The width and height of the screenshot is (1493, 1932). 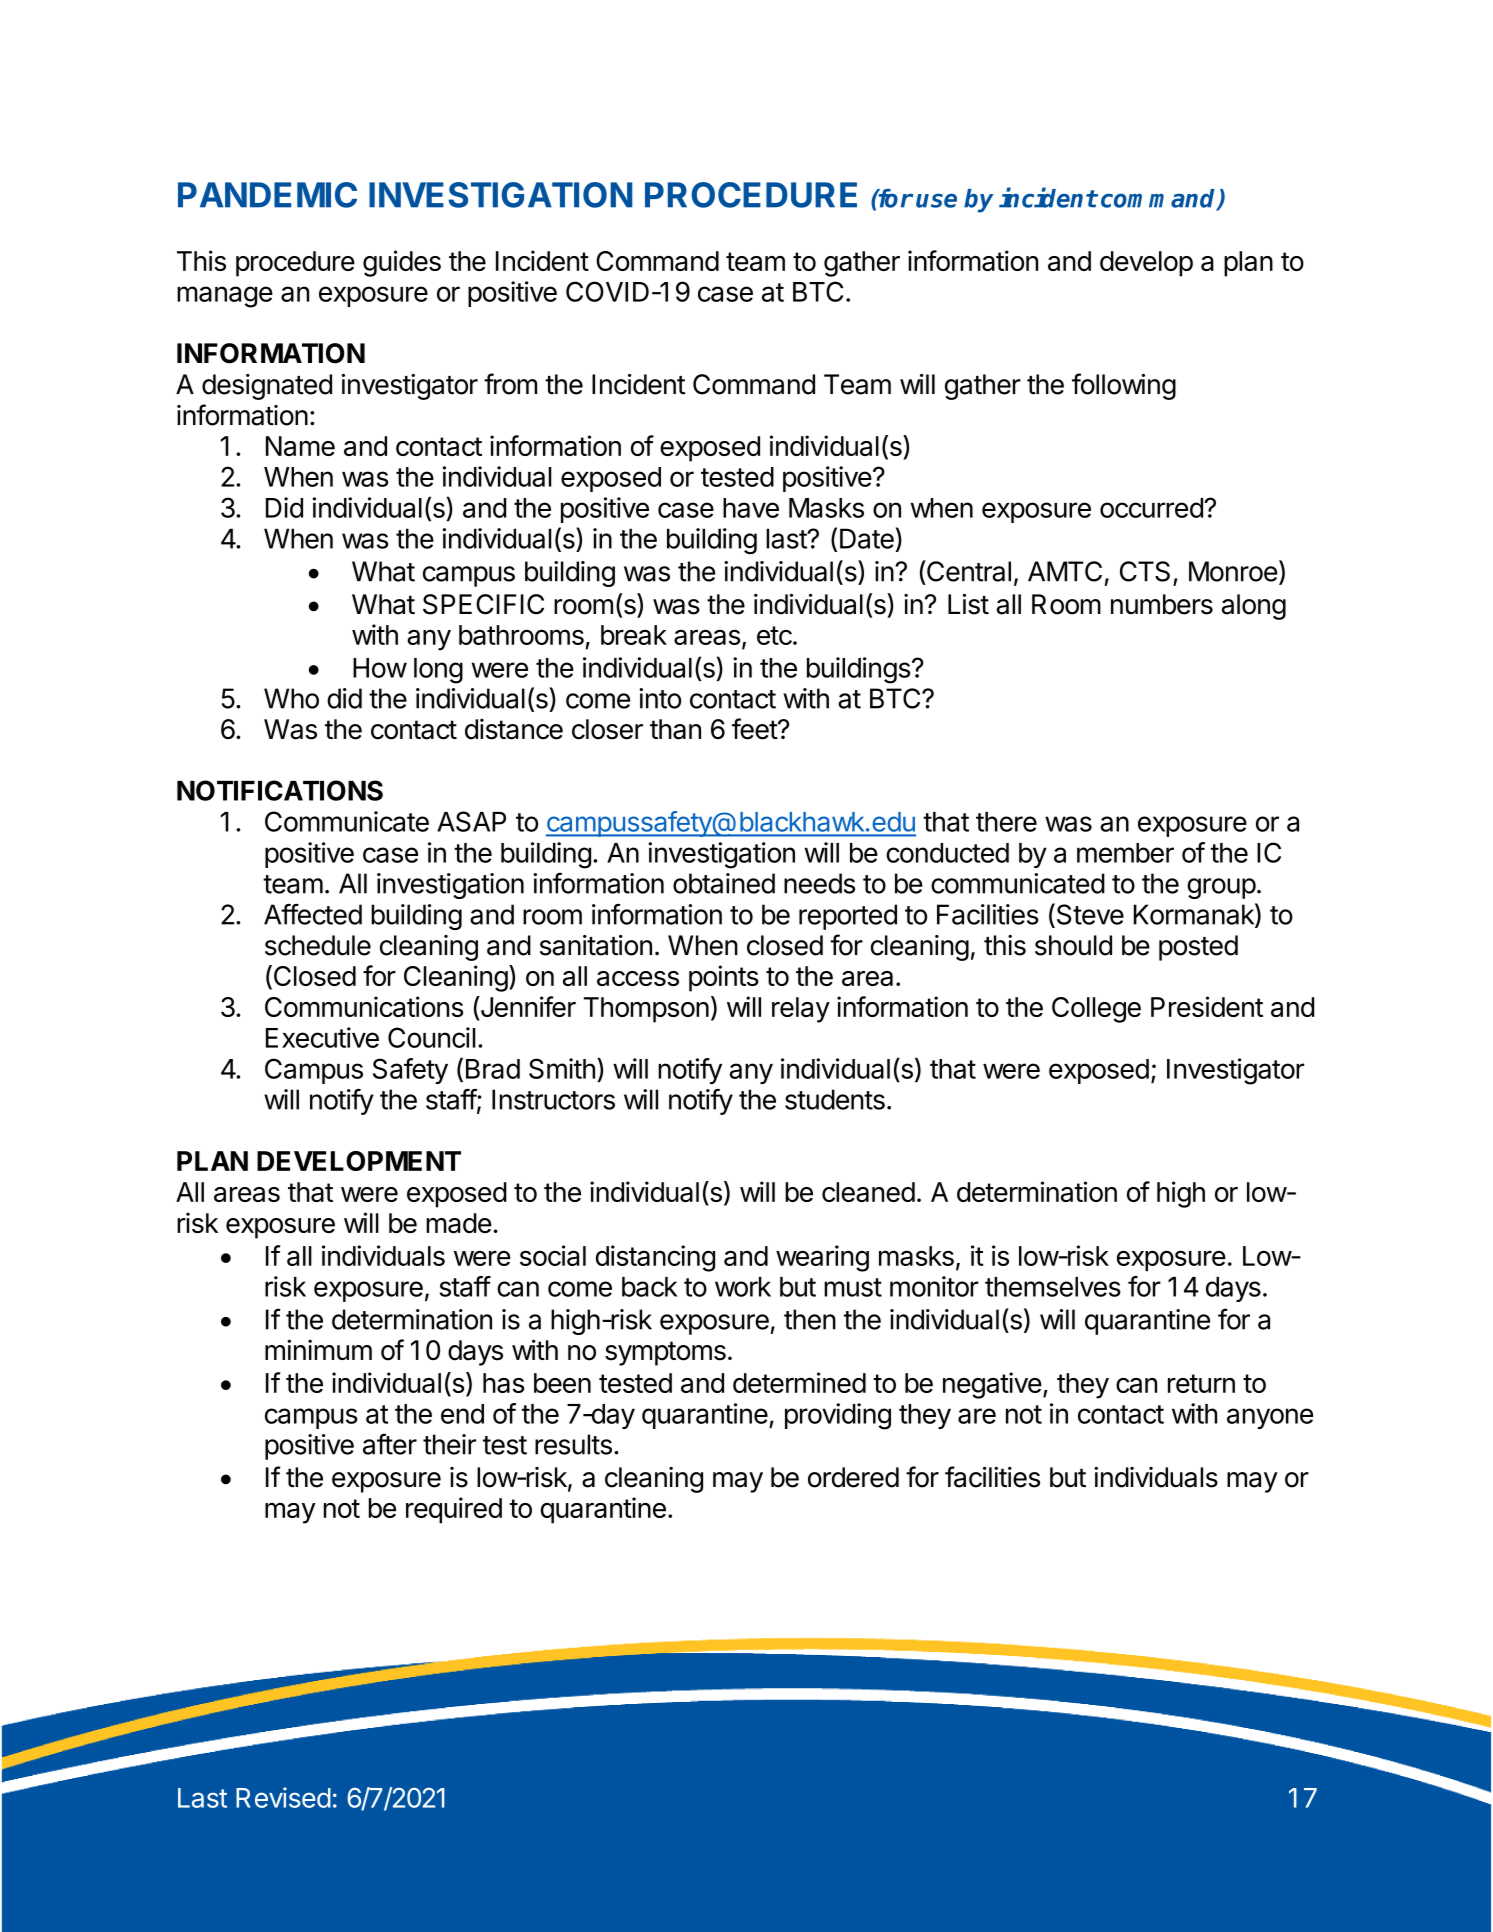 What do you see at coordinates (1124, 386) in the screenshot?
I see `following` at bounding box center [1124, 386].
